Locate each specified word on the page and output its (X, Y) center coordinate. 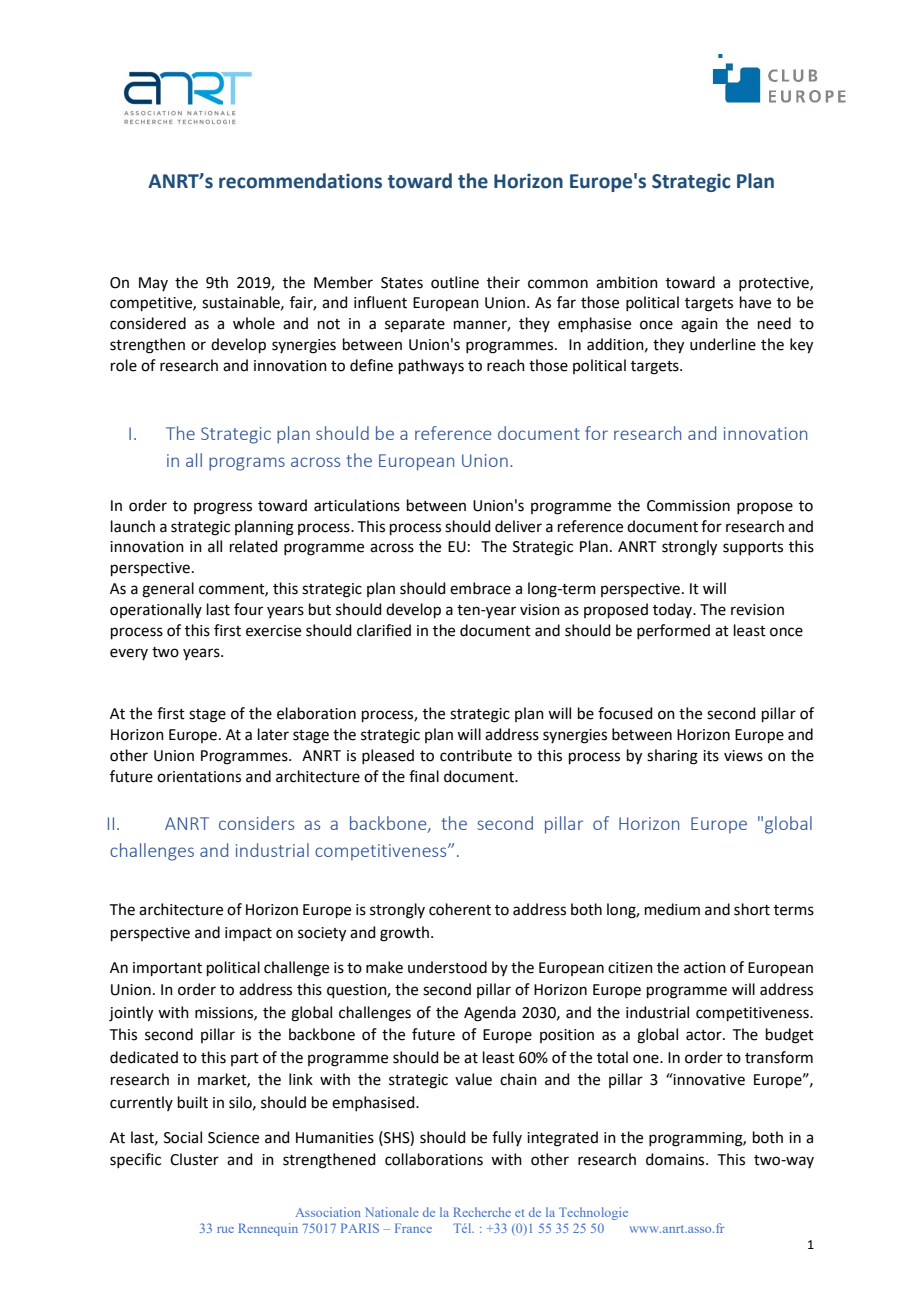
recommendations (300, 181)
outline (455, 282)
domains (676, 1159)
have (755, 302)
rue (225, 1230)
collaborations (434, 1159)
